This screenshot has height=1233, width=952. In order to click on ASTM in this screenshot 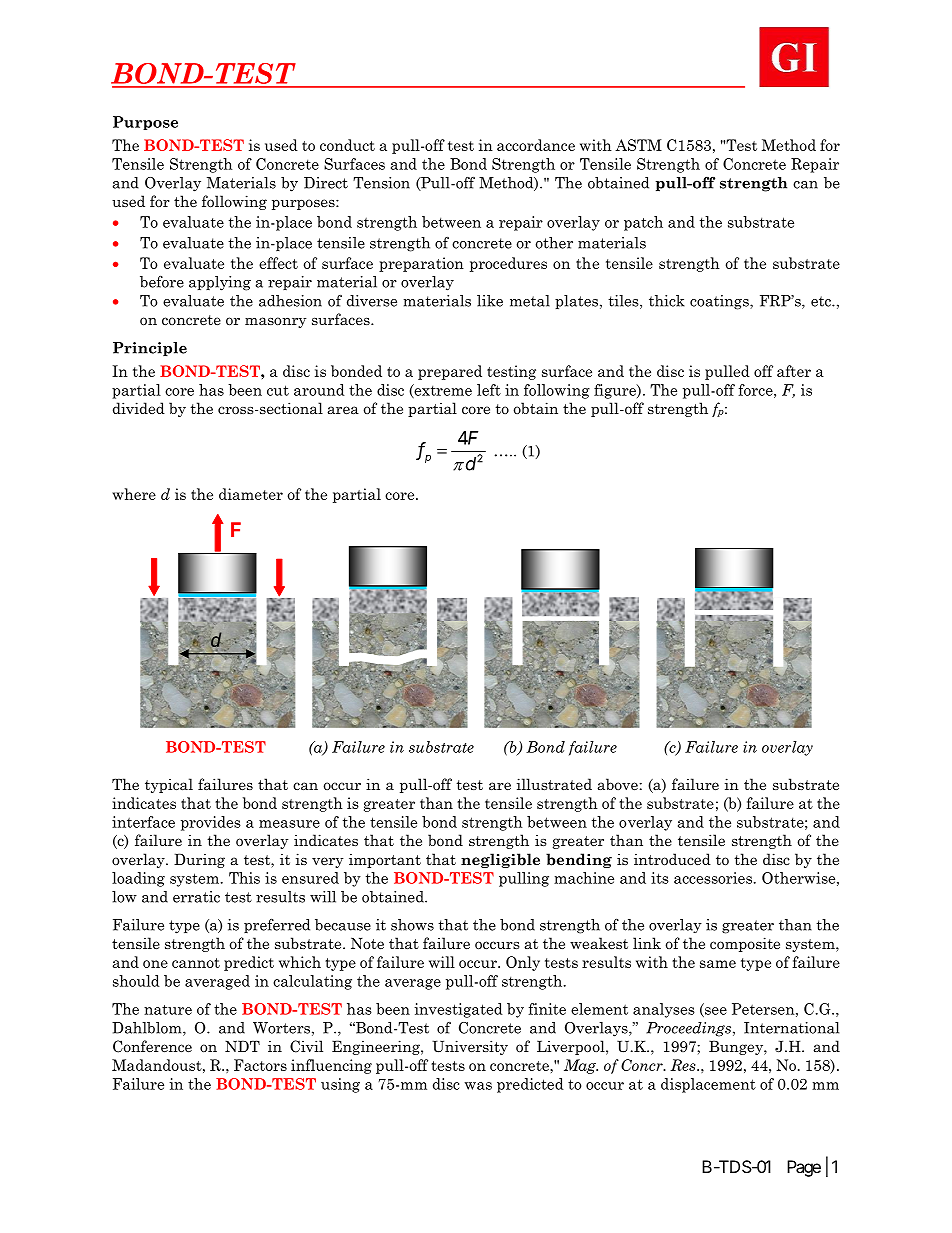, I will do `click(638, 145)`.
